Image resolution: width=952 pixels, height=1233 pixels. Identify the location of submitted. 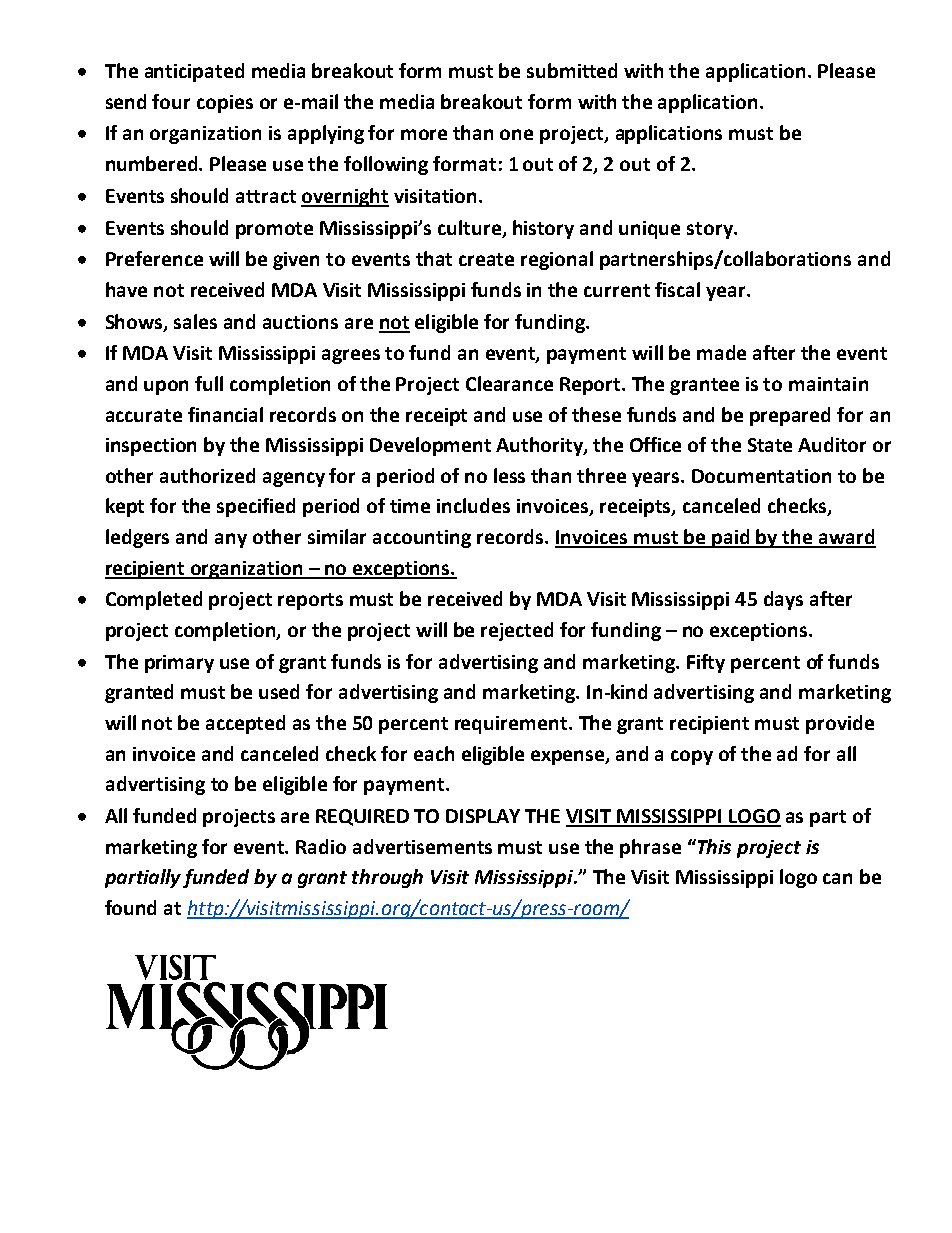
(572, 70).
